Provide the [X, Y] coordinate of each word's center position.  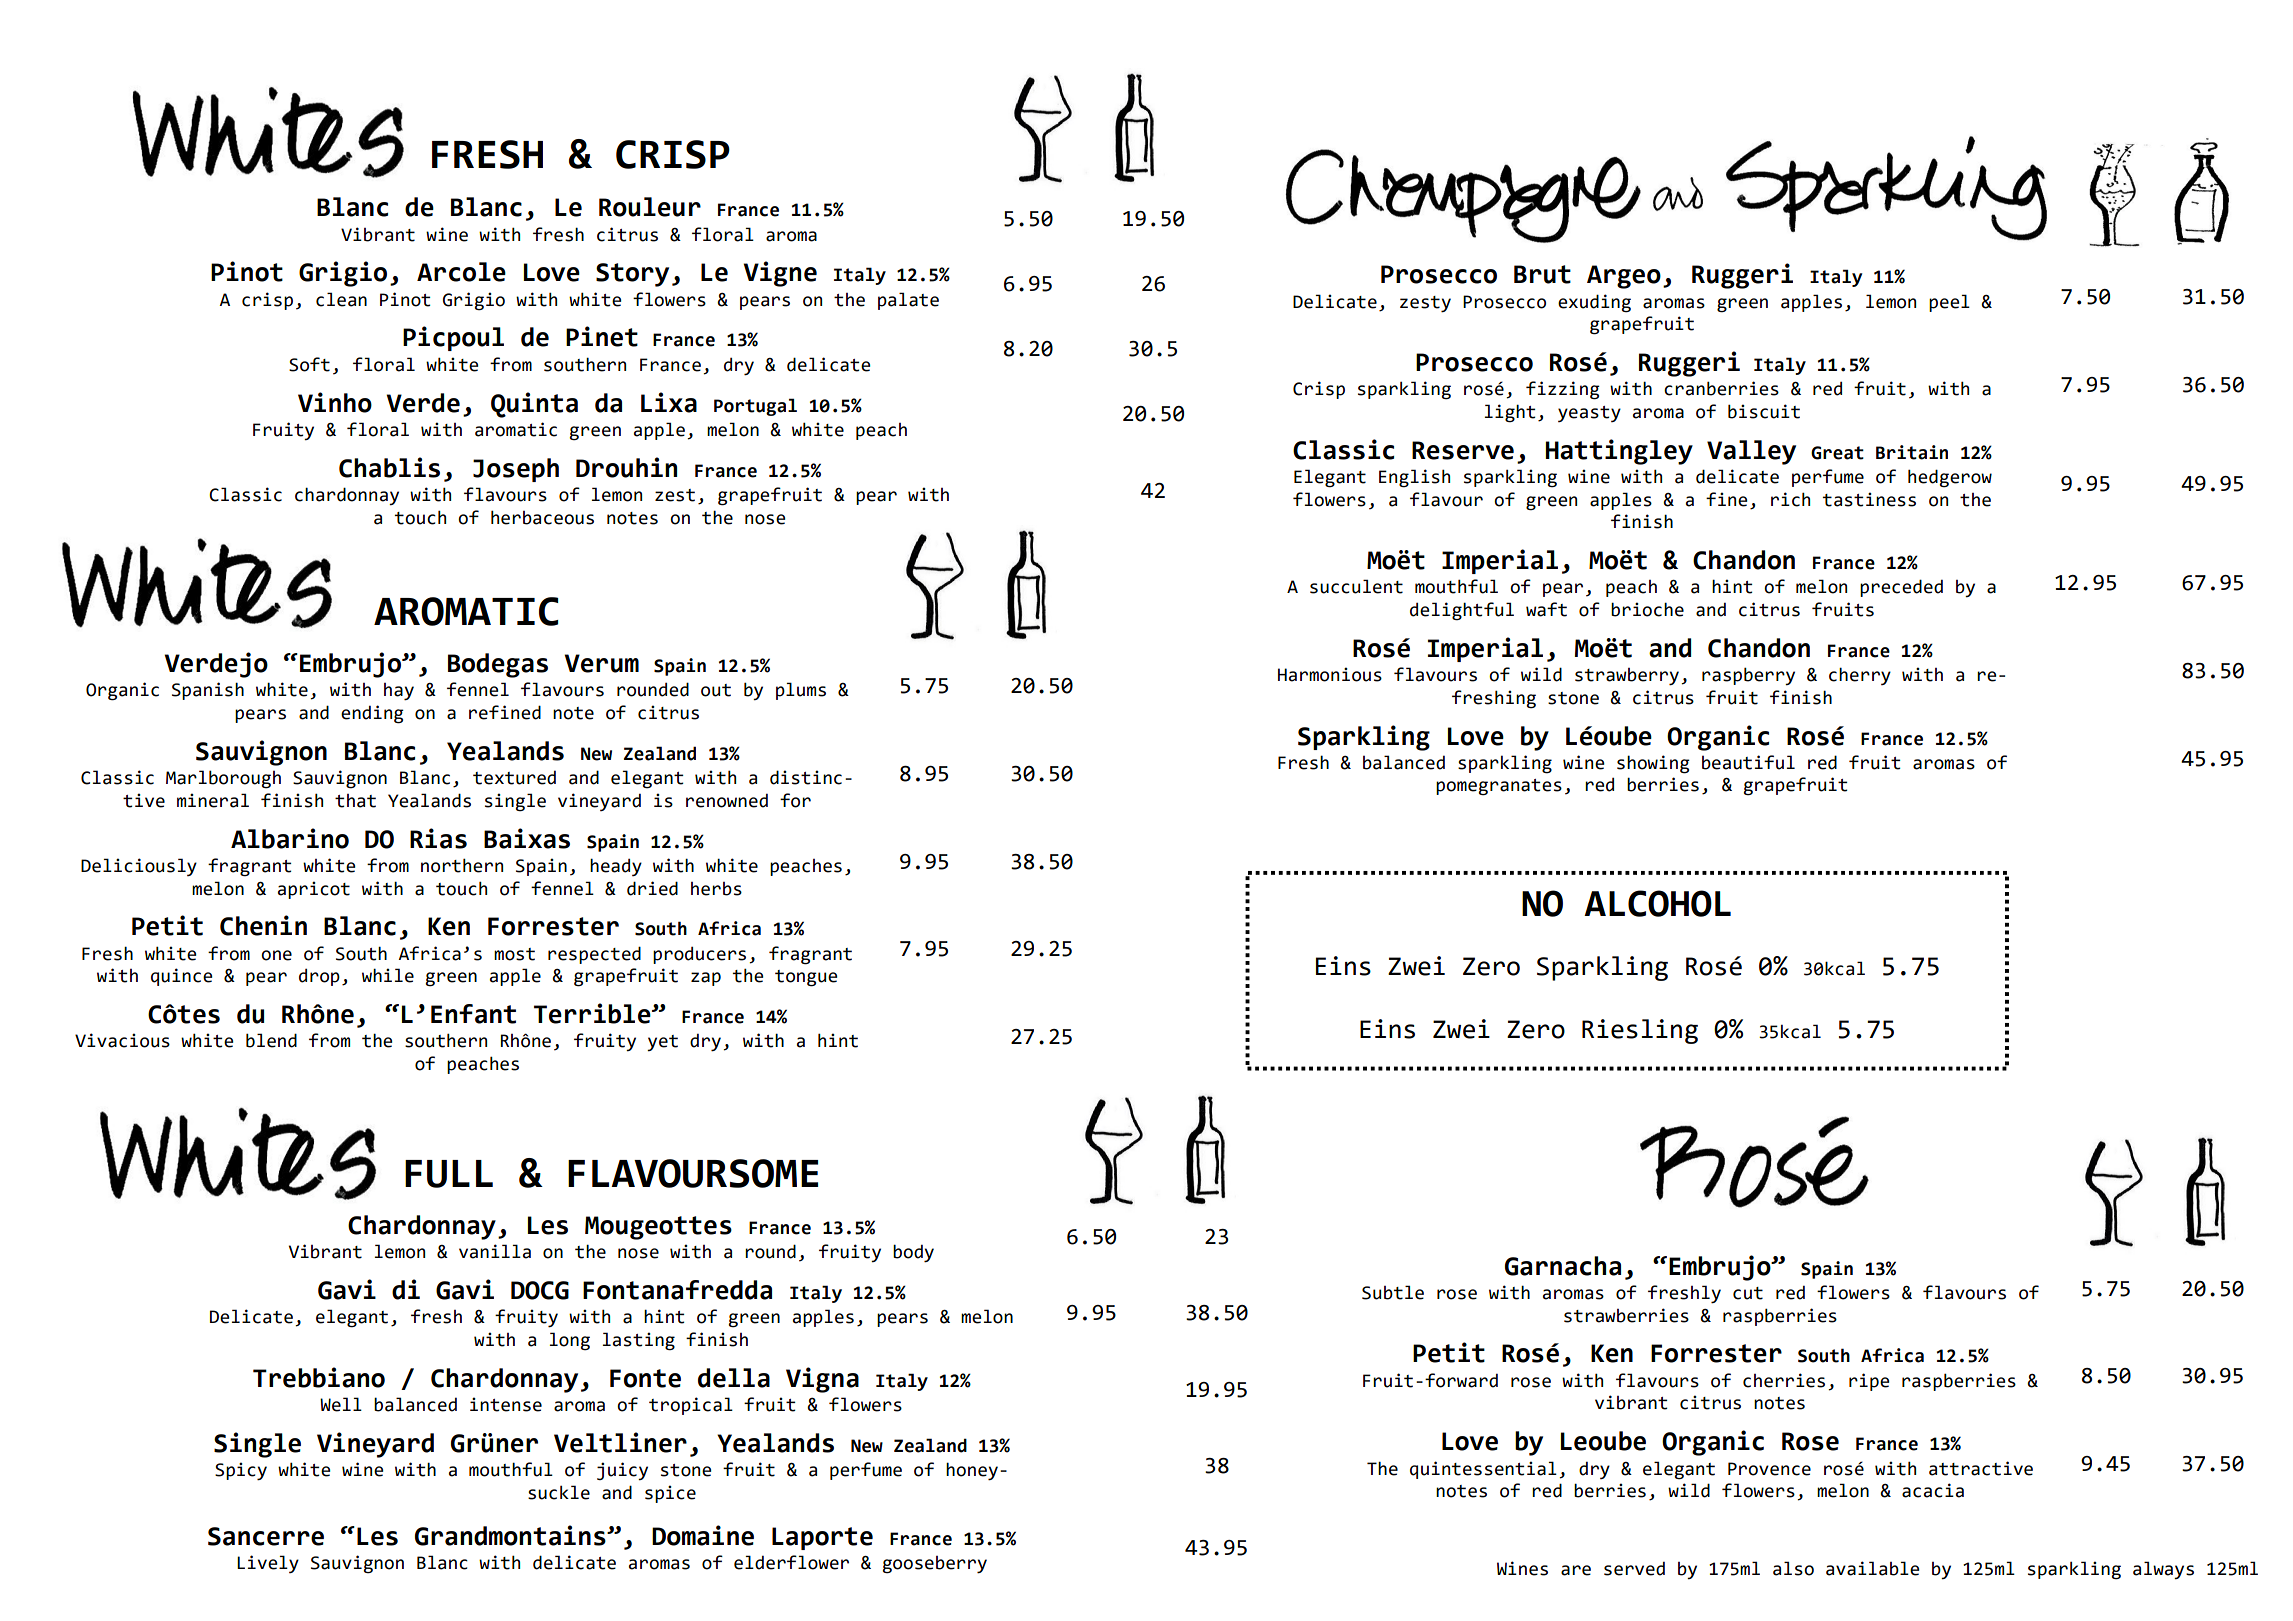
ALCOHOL [1657, 903]
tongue [806, 978]
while [388, 975]
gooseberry [934, 1565]
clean [341, 299]
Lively [268, 1564]
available [1873, 1568]
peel [1949, 303]
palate [908, 301]
